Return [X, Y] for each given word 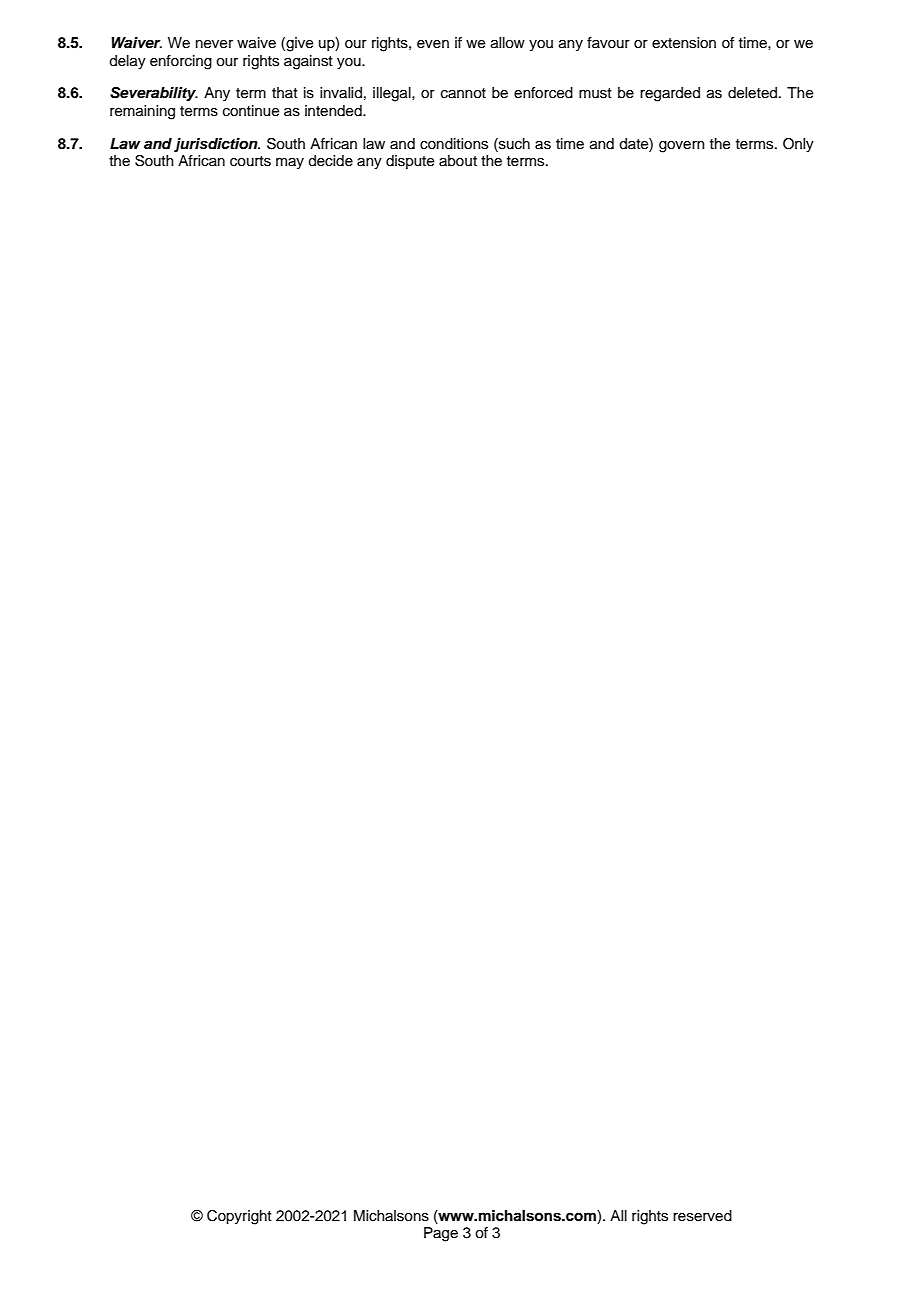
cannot [463, 93]
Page [441, 1234]
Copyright [239, 1217]
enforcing [181, 62]
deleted [752, 93]
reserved [702, 1216]
